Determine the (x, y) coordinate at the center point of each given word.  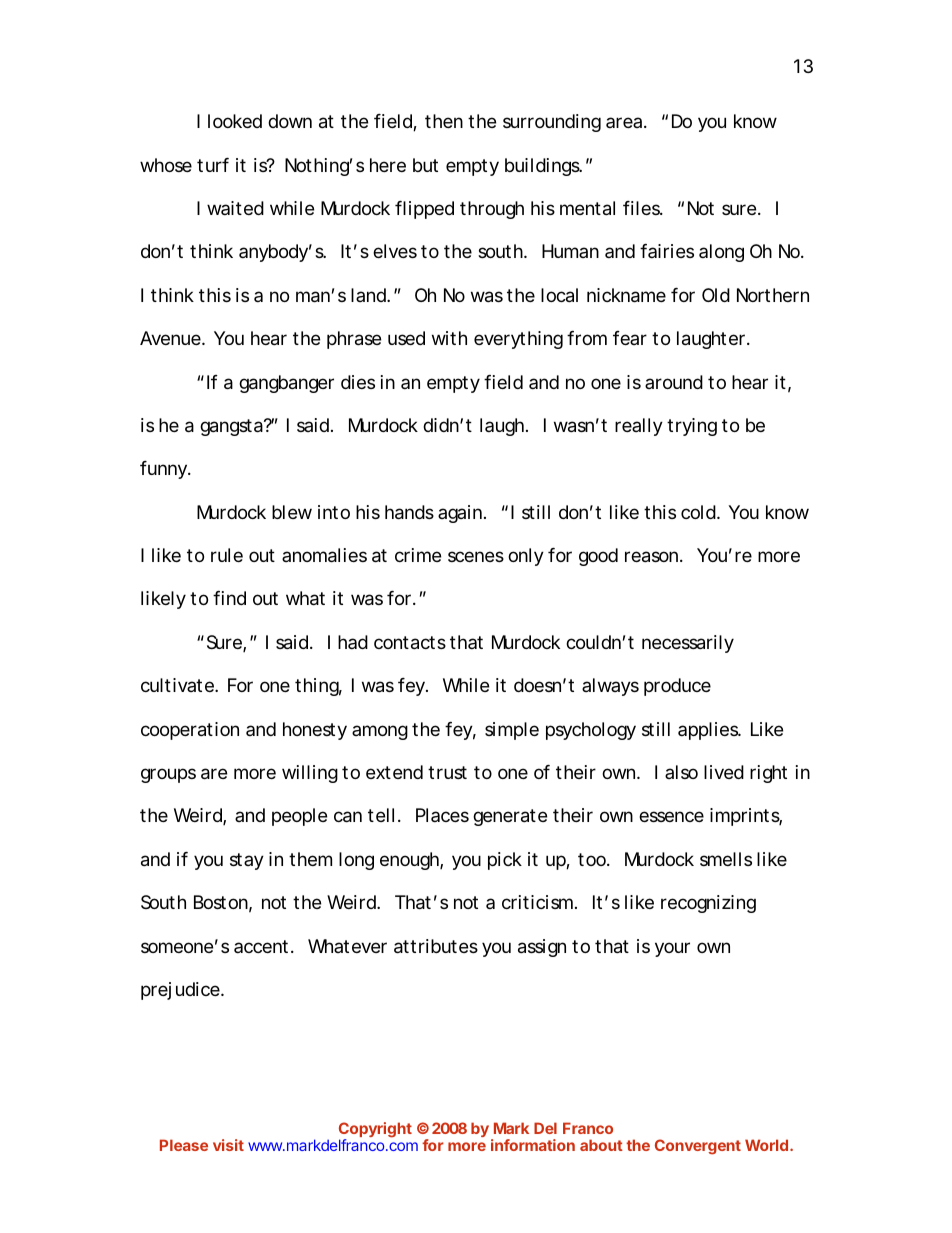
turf (213, 165)
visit (228, 1145)
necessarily (688, 644)
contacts (410, 643)
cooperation (190, 731)
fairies (667, 251)
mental (587, 208)
